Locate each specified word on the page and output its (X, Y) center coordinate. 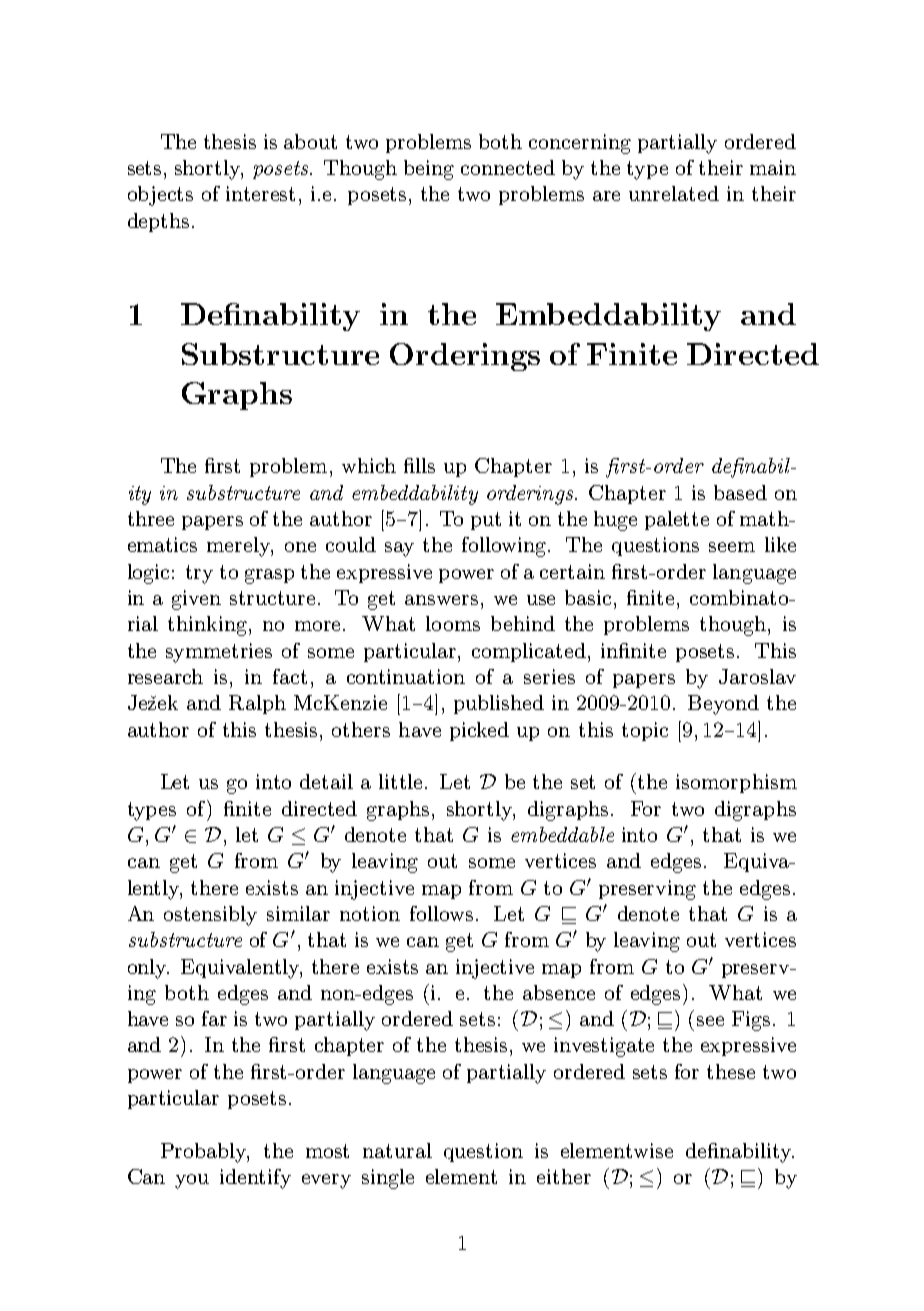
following (505, 547)
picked (479, 731)
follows (441, 913)
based (740, 492)
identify (255, 1179)
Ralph (257, 704)
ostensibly (210, 916)
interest (260, 193)
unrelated (674, 193)
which (369, 465)
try (199, 574)
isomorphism (736, 783)
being (429, 170)
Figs (751, 1021)
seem (732, 547)
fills (419, 465)
